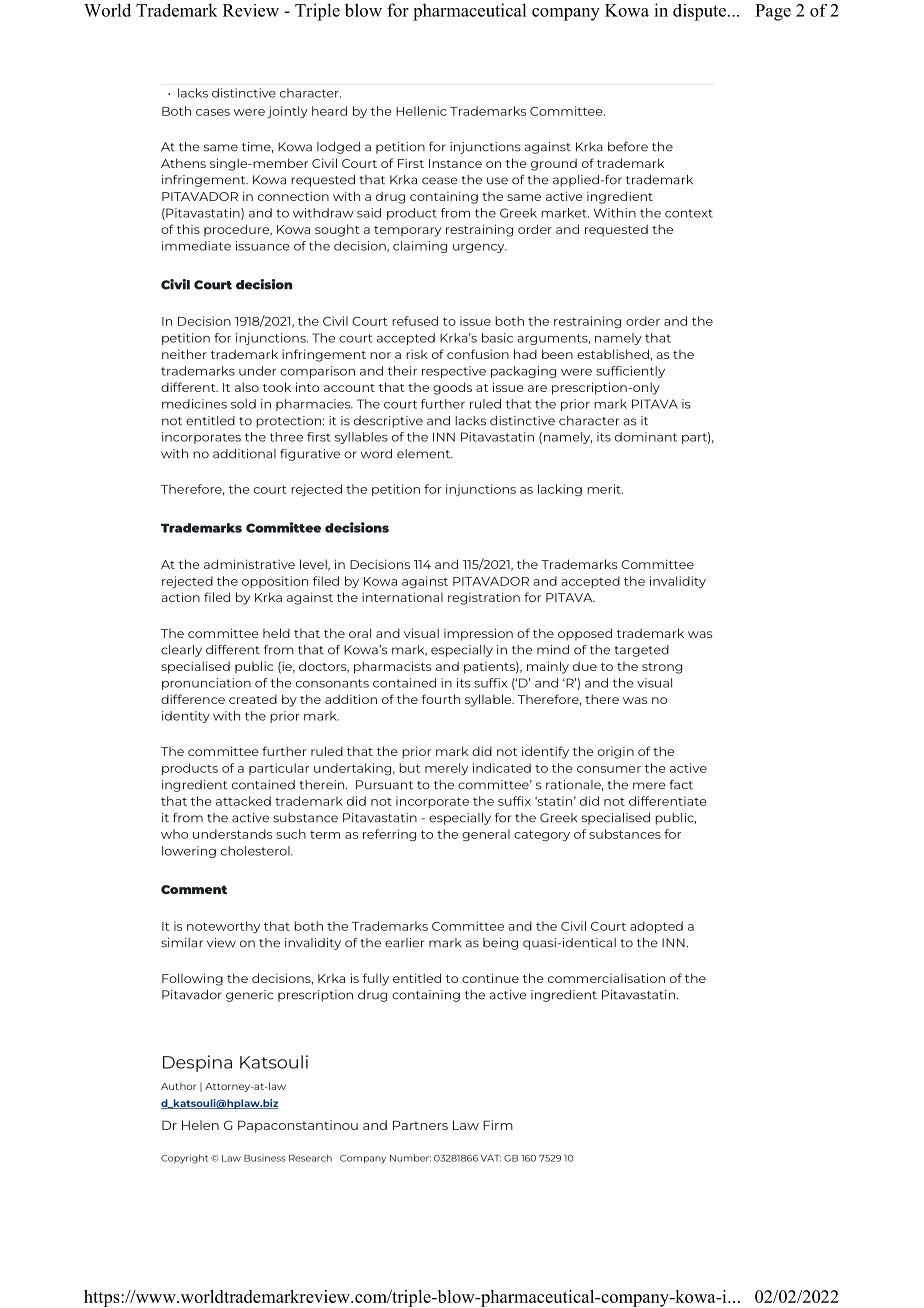 Image resolution: width=924 pixels, height=1308 pixels. What do you see at coordinates (213, 112) in the screenshot?
I see `cases` at bounding box center [213, 112].
